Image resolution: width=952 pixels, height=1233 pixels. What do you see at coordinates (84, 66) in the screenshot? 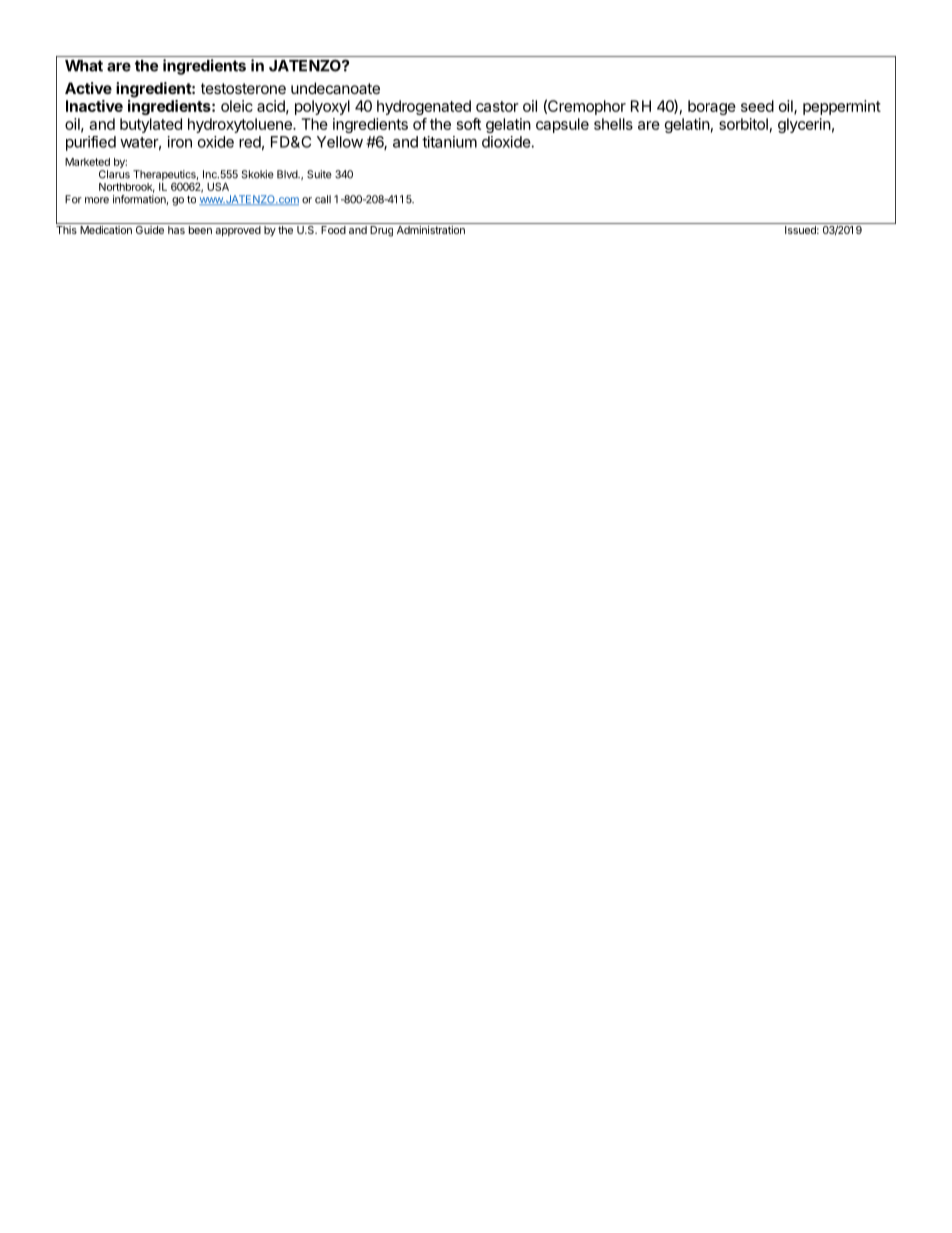
I see `What` at bounding box center [84, 66].
